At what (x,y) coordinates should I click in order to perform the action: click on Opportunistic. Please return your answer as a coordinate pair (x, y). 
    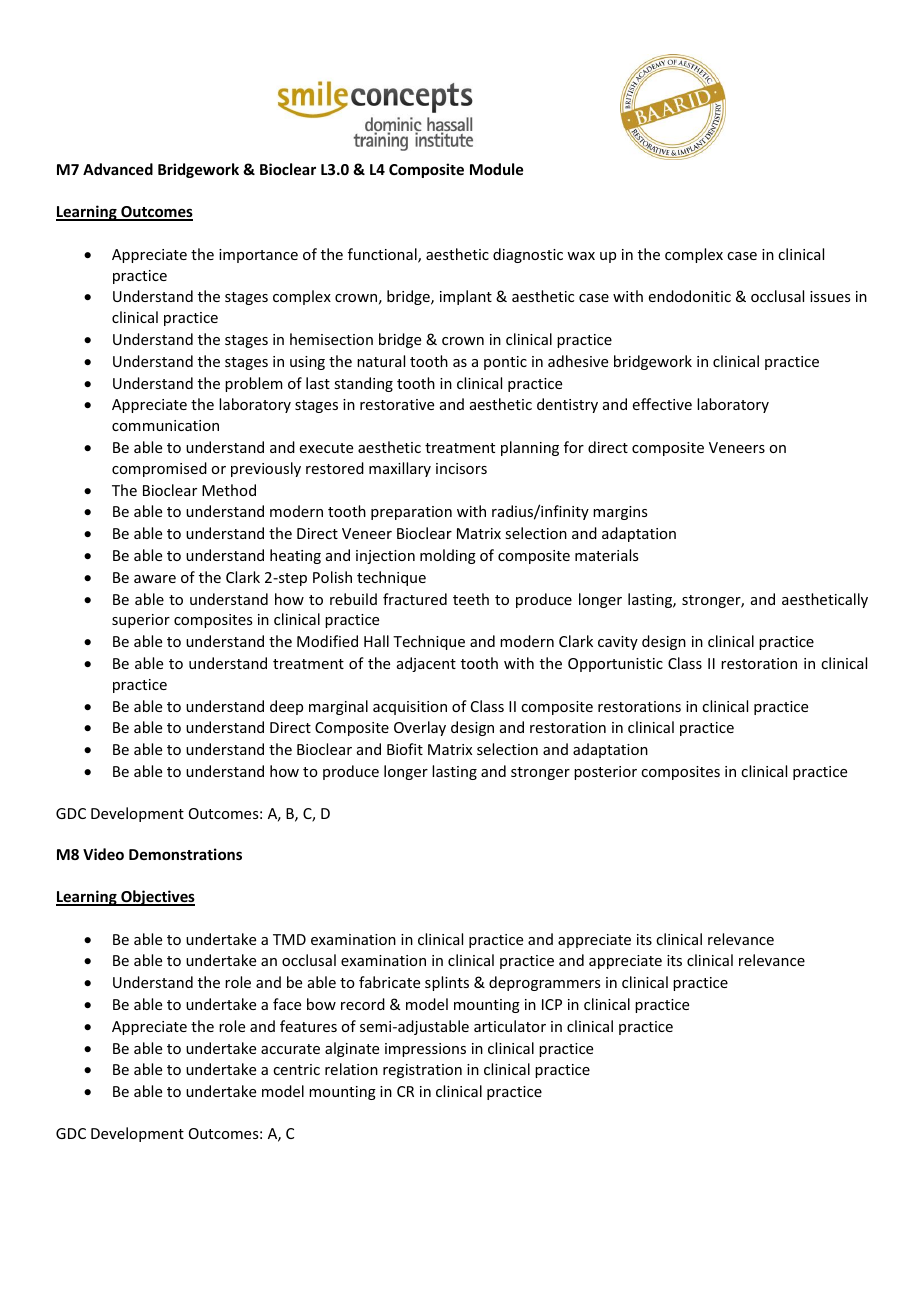
    Looking at the image, I should click on (615, 665).
